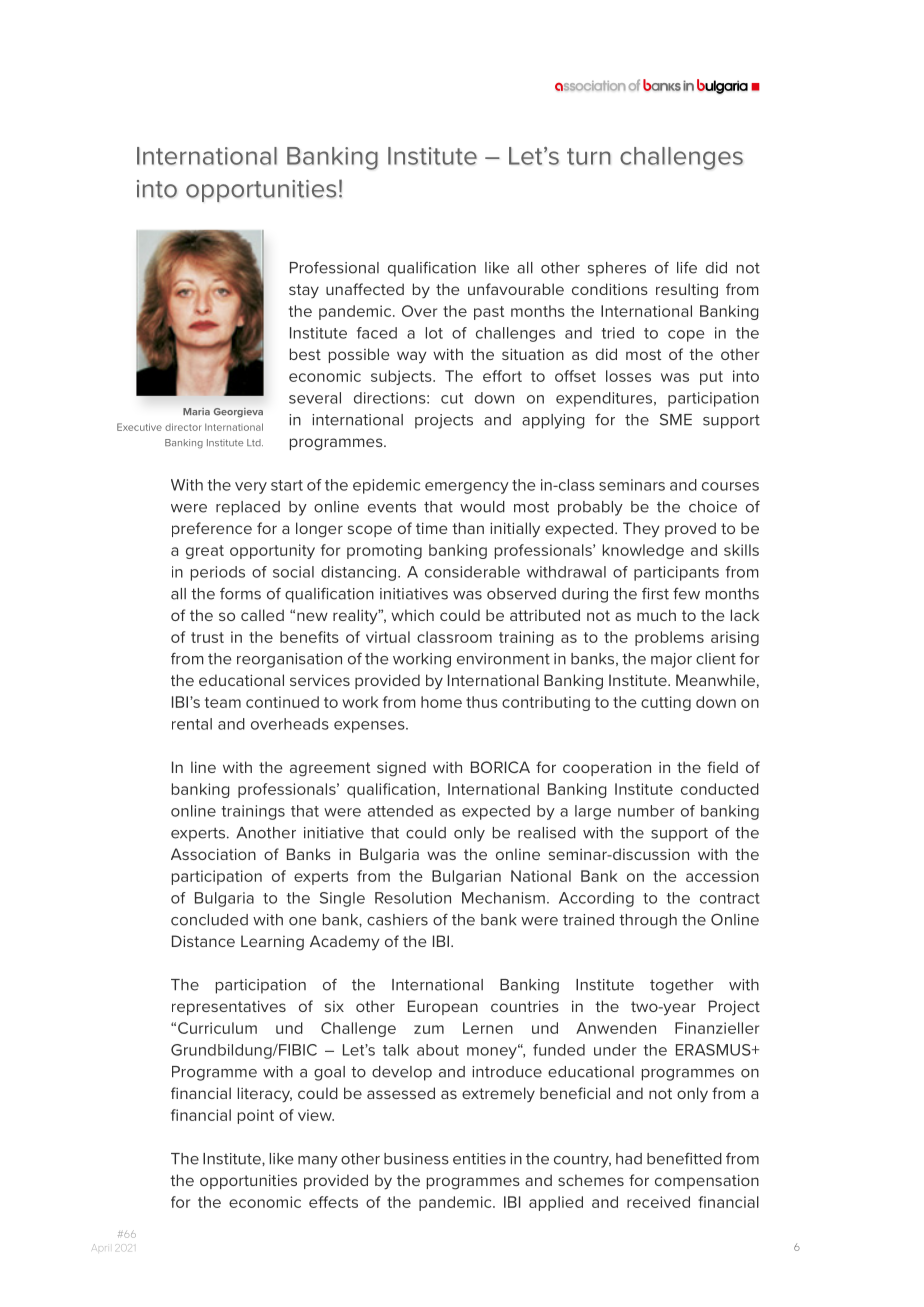 Image resolution: width=924 pixels, height=1307 pixels. What do you see at coordinates (589, 156) in the screenshot?
I see `turn` at bounding box center [589, 156].
